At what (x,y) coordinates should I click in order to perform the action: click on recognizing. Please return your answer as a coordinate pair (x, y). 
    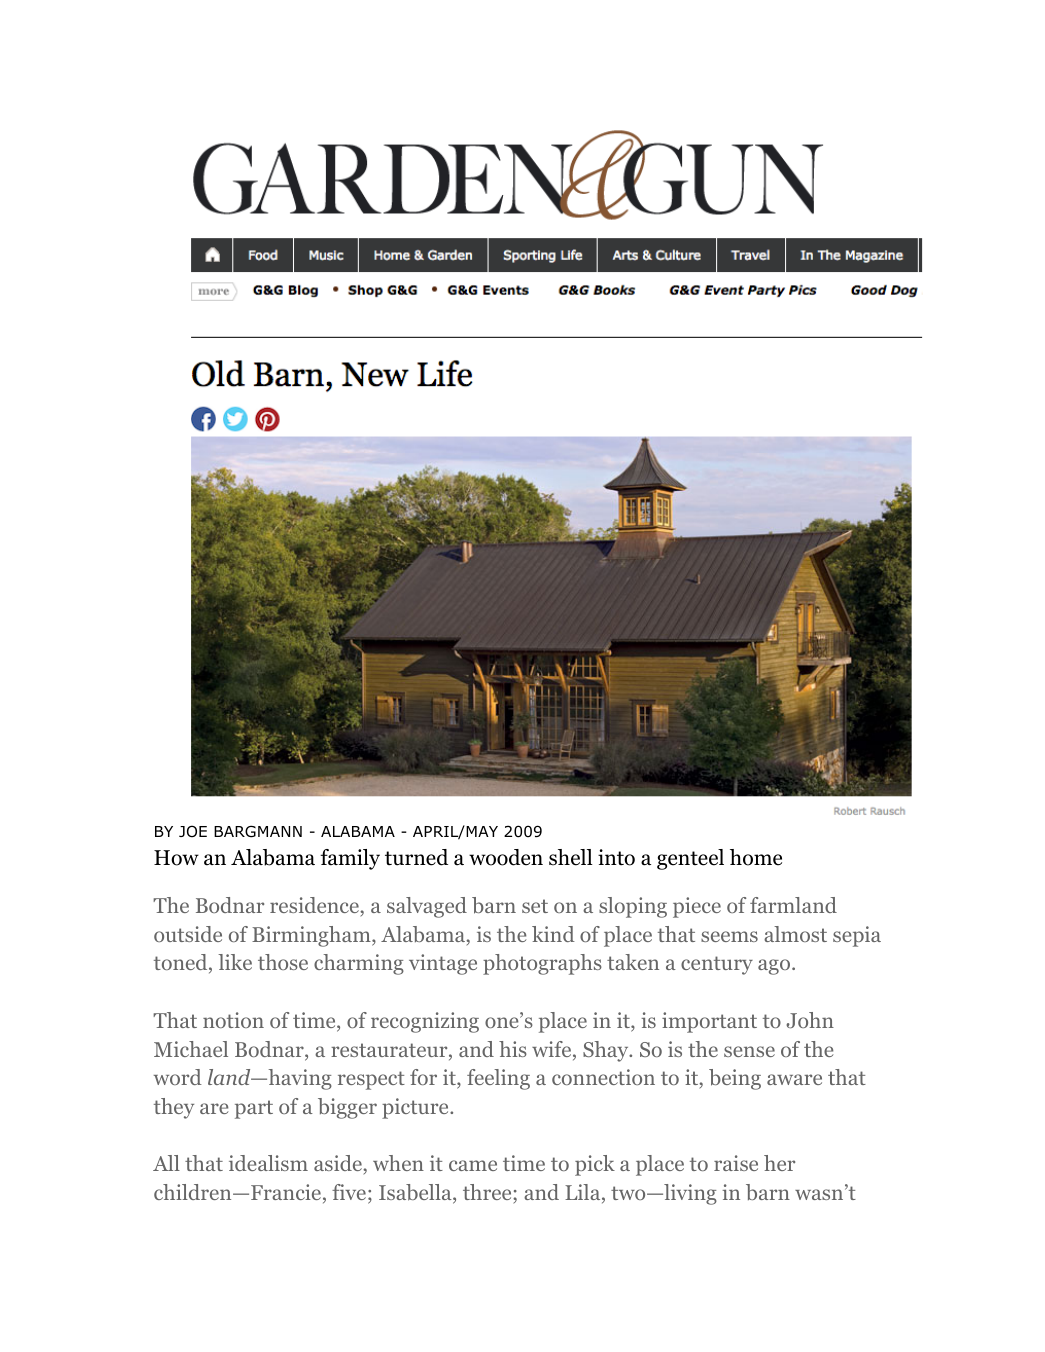
    Looking at the image, I should click on (425, 1022).
